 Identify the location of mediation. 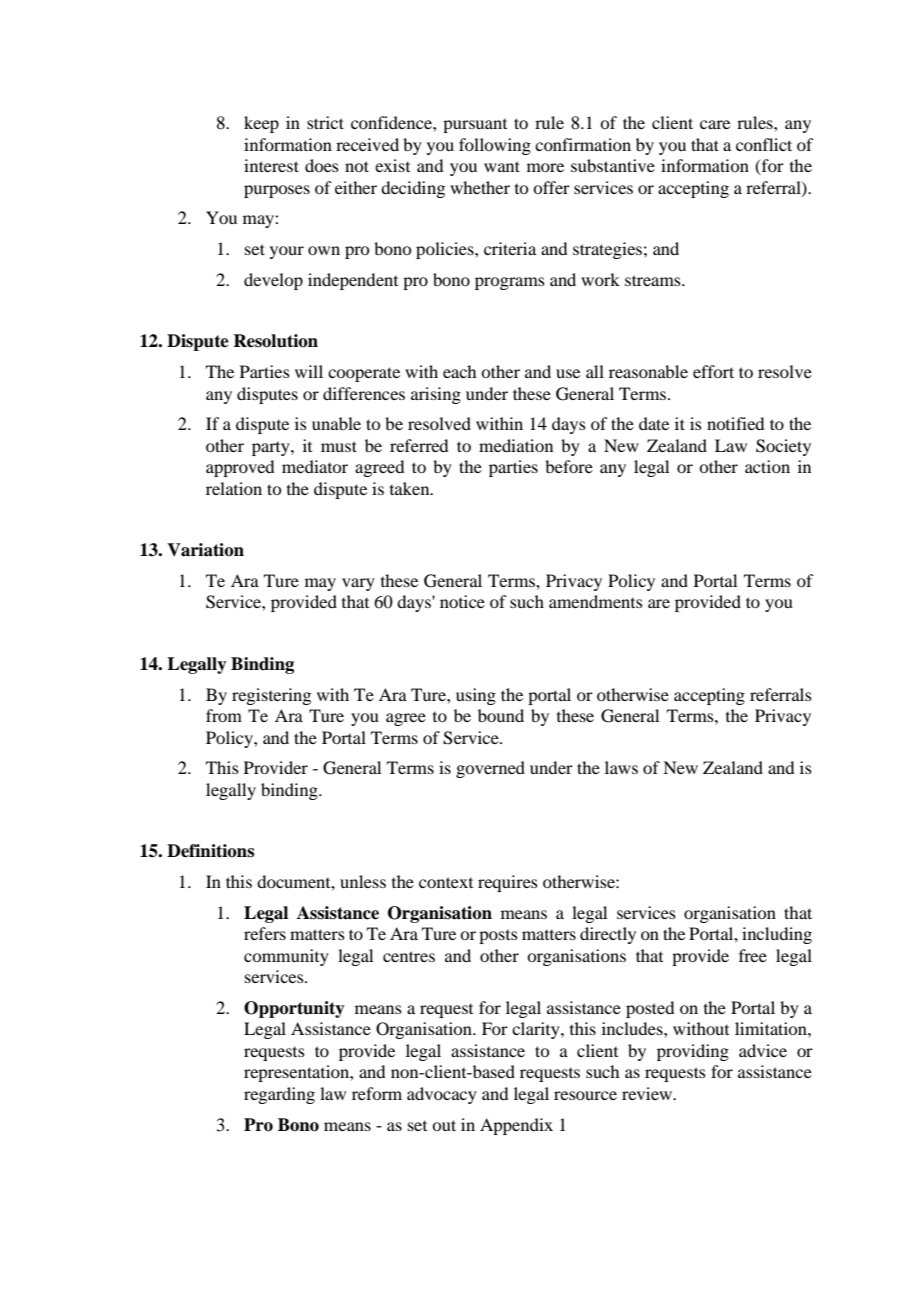
(516, 445).
